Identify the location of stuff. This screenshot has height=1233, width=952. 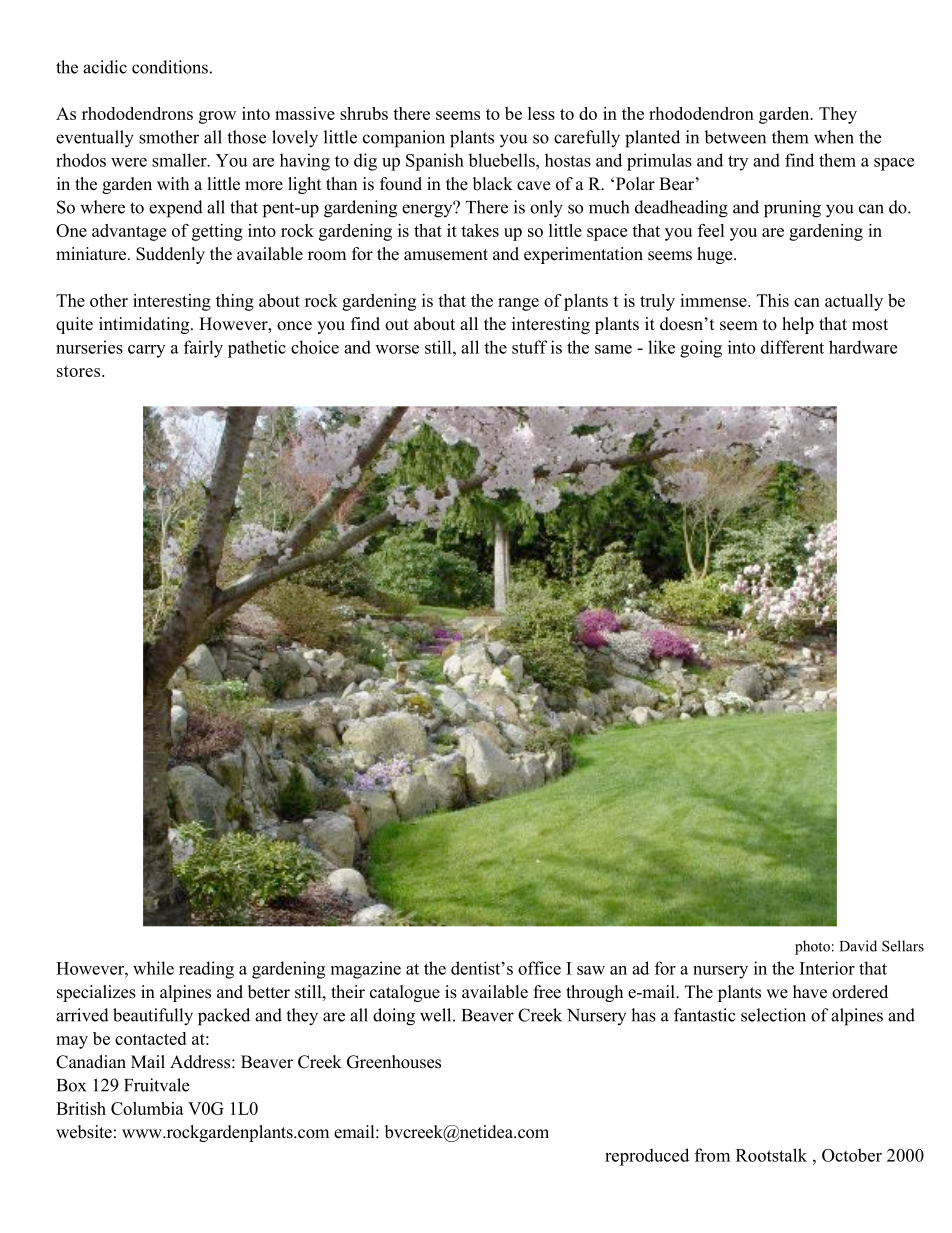
(529, 347).
